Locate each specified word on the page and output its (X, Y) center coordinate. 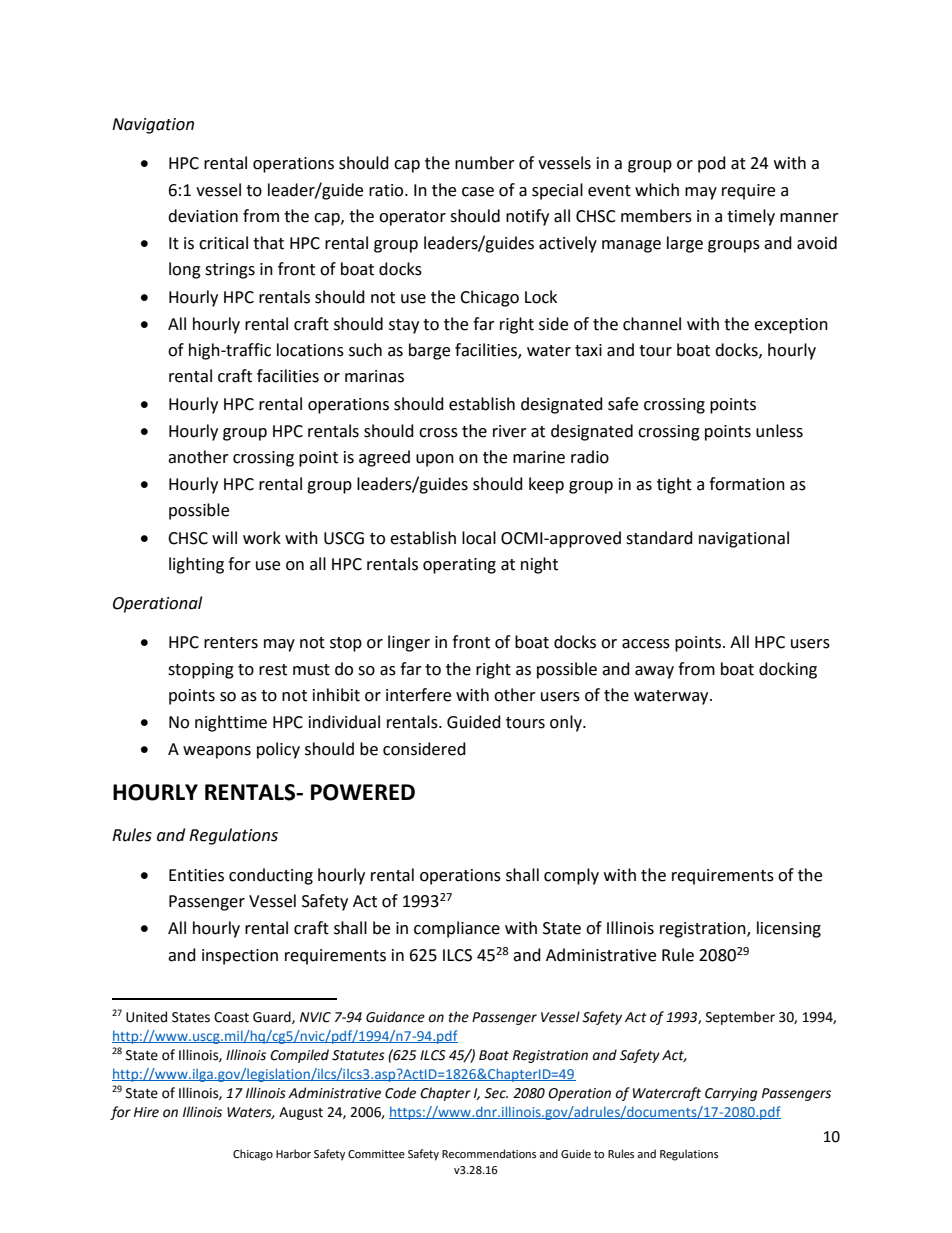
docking (788, 670)
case (478, 192)
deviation (203, 216)
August (301, 1113)
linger (409, 643)
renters (231, 643)
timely (751, 217)
